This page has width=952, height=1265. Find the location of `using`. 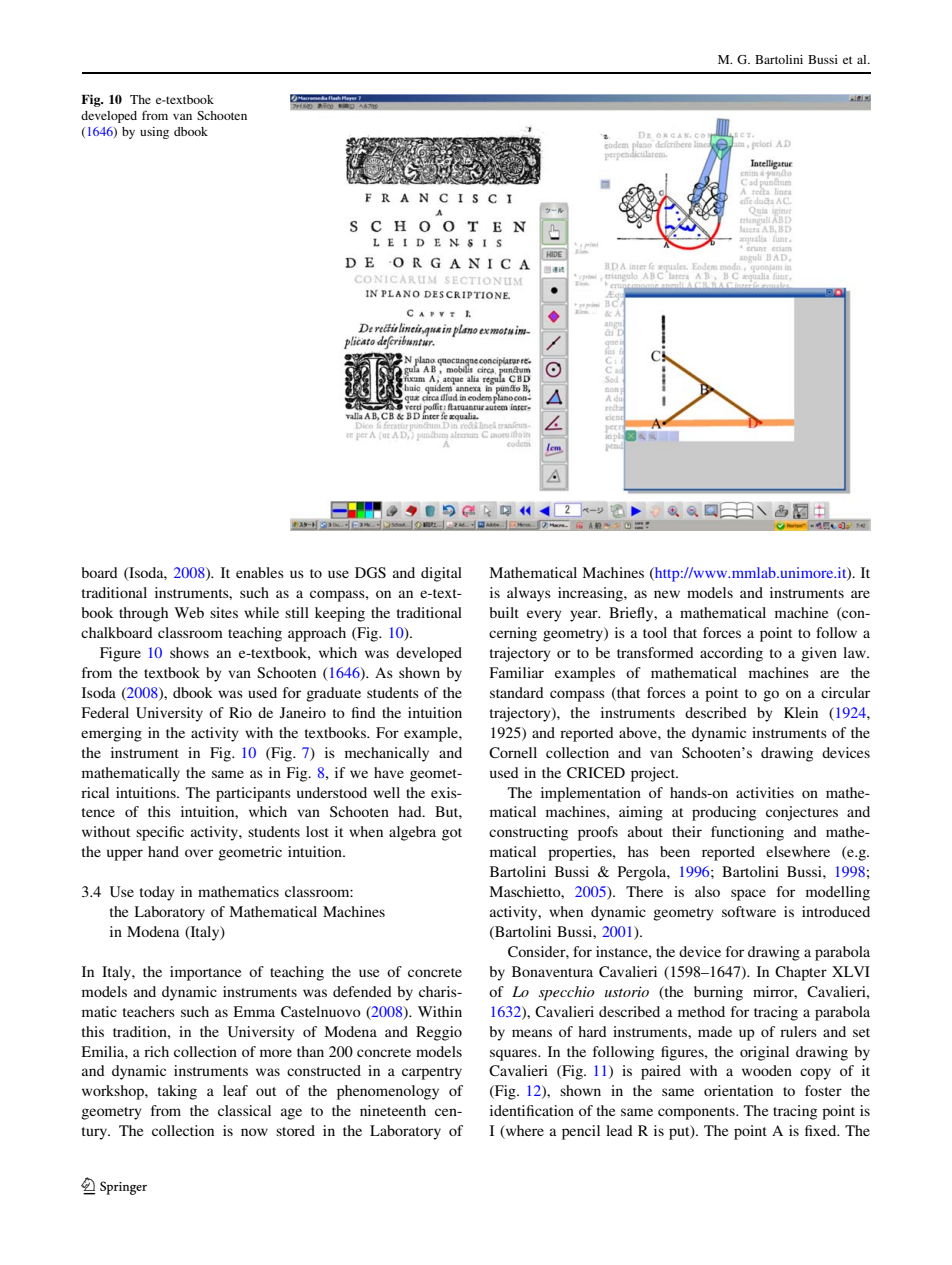

using is located at coordinates (154, 133).
